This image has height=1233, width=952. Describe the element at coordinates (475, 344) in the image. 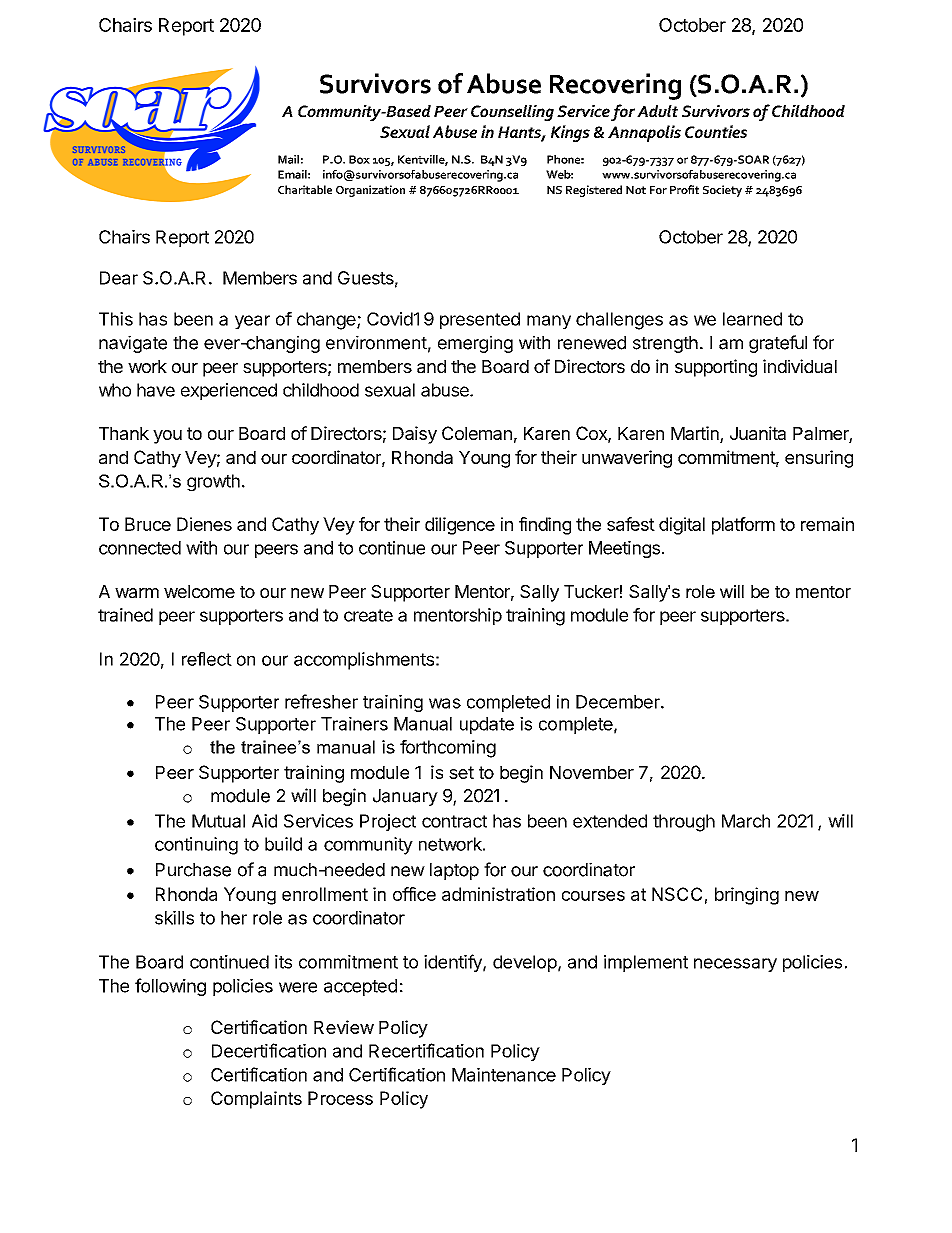

I see `emerging` at that location.
